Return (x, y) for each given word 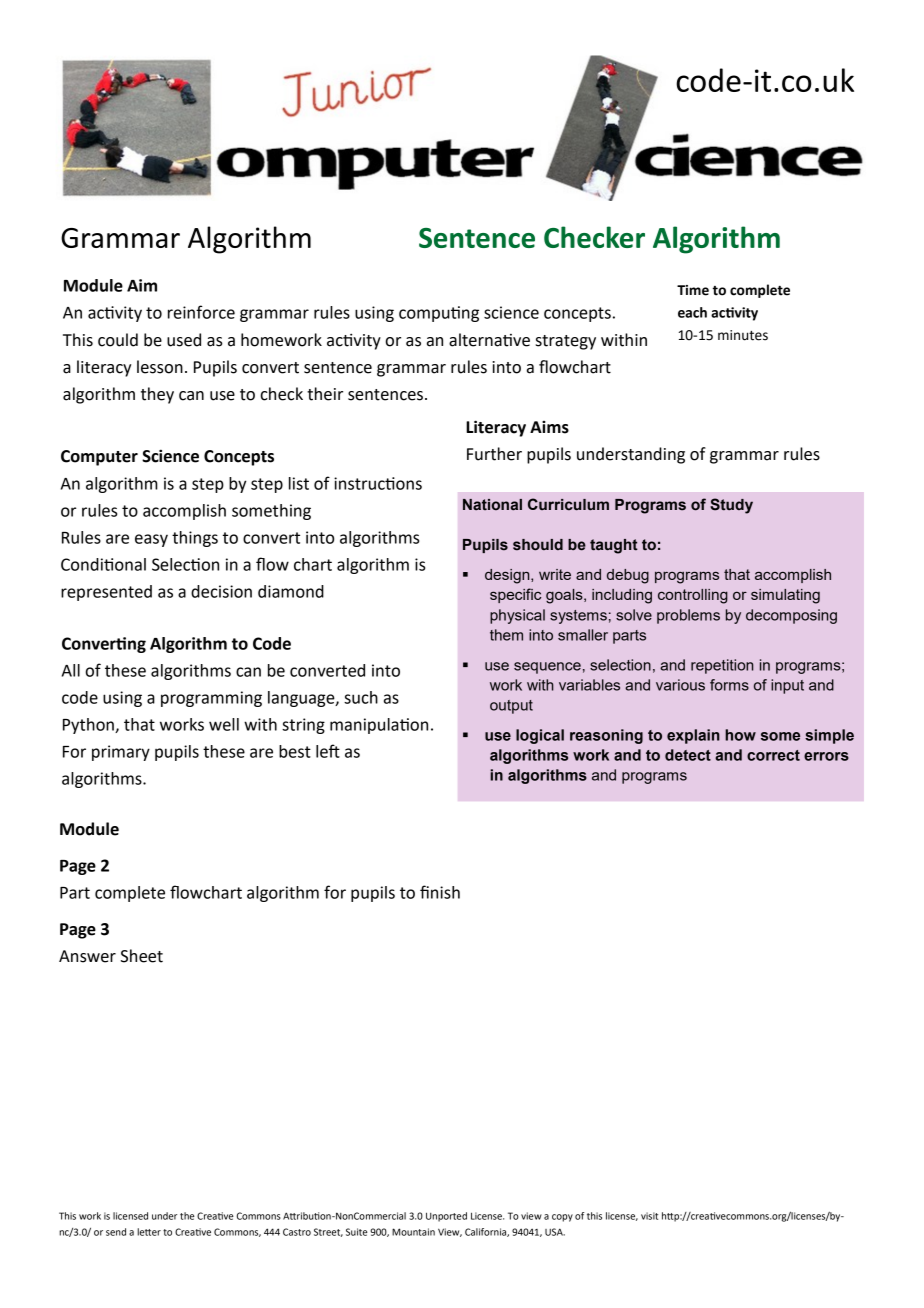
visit (649, 1216)
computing (439, 314)
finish (440, 892)
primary (121, 753)
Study (731, 506)
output (511, 707)
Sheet (142, 956)
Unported (446, 1217)
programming (211, 699)
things (195, 539)
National (492, 505)
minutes (743, 335)
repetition (722, 666)
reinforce (201, 312)
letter (149, 1232)
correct (773, 755)
